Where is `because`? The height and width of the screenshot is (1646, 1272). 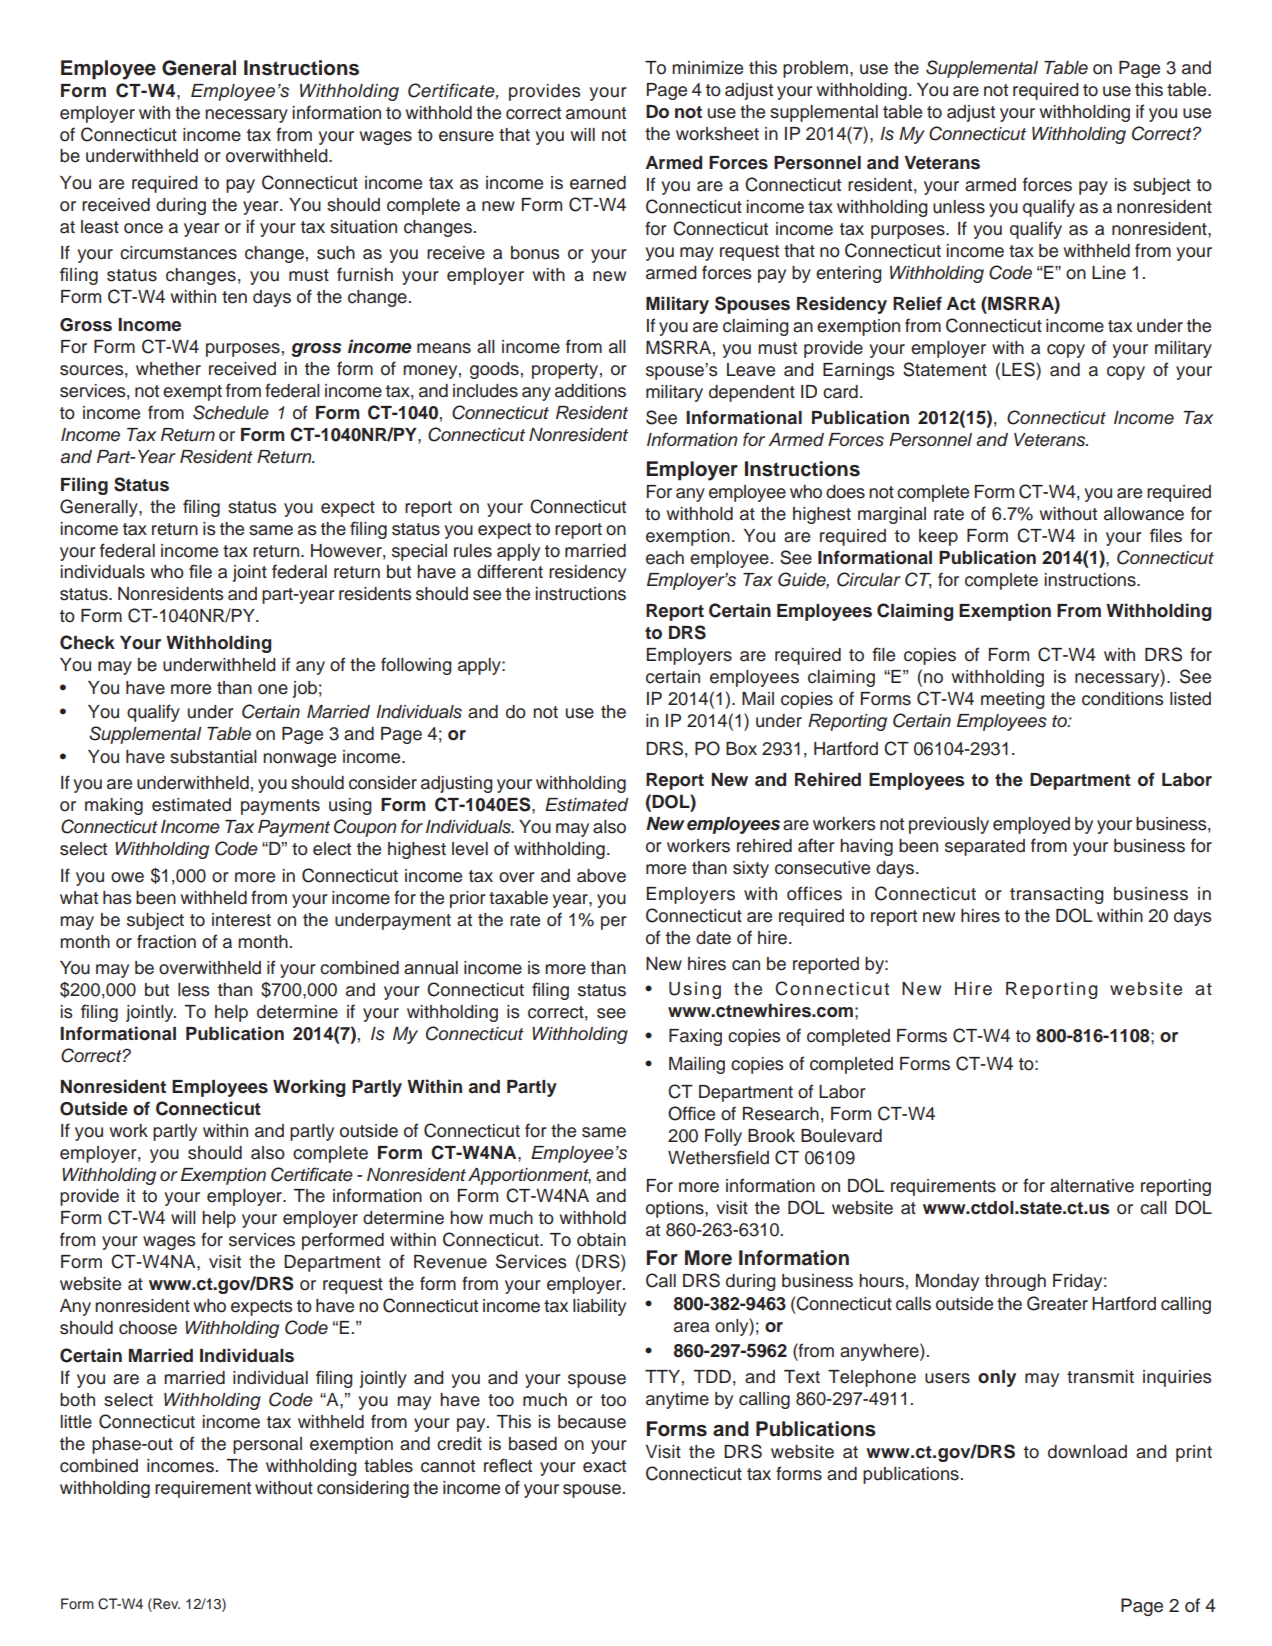 because is located at coordinates (592, 1422).
